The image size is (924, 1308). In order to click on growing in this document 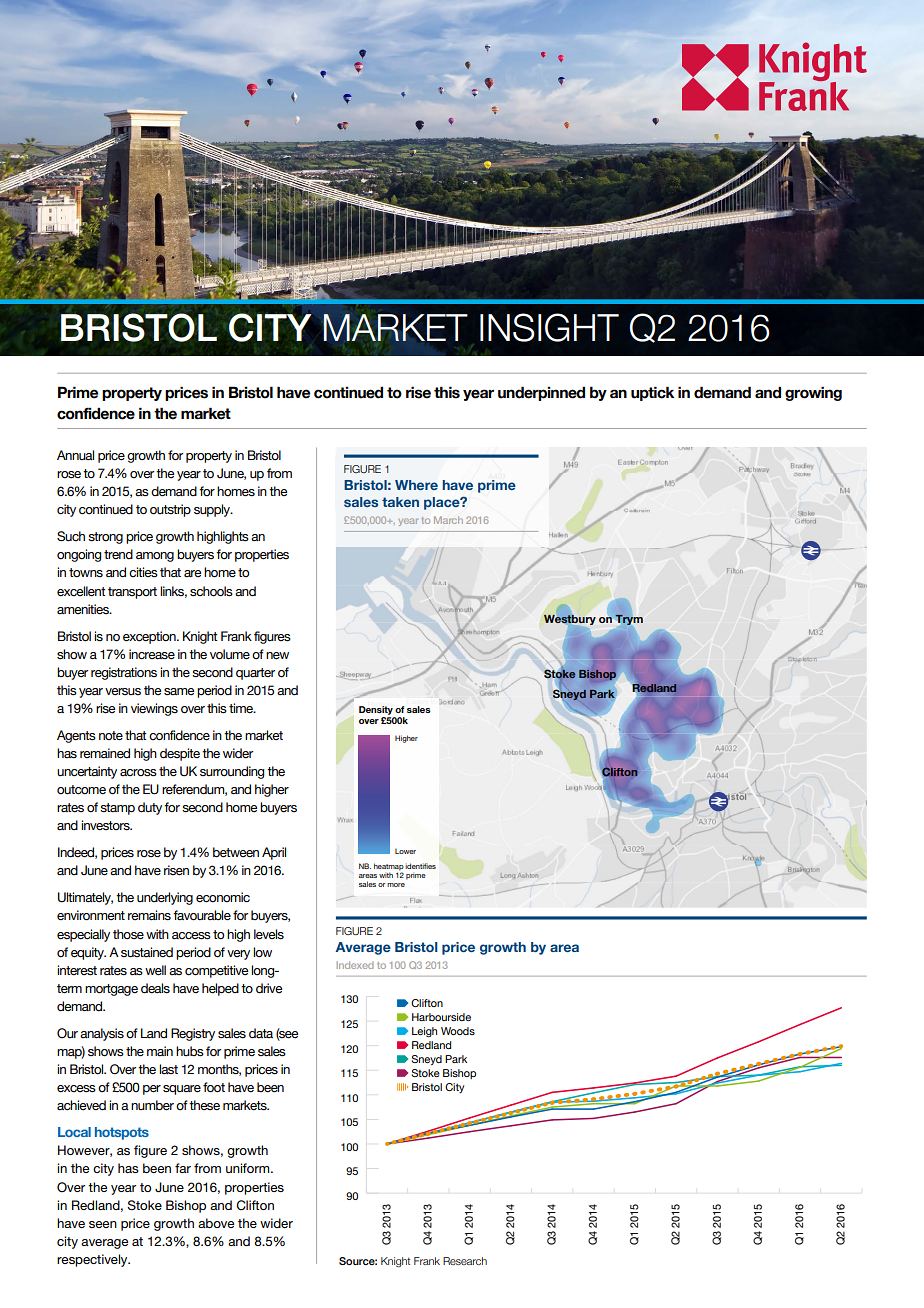, I will do `click(813, 393)`.
